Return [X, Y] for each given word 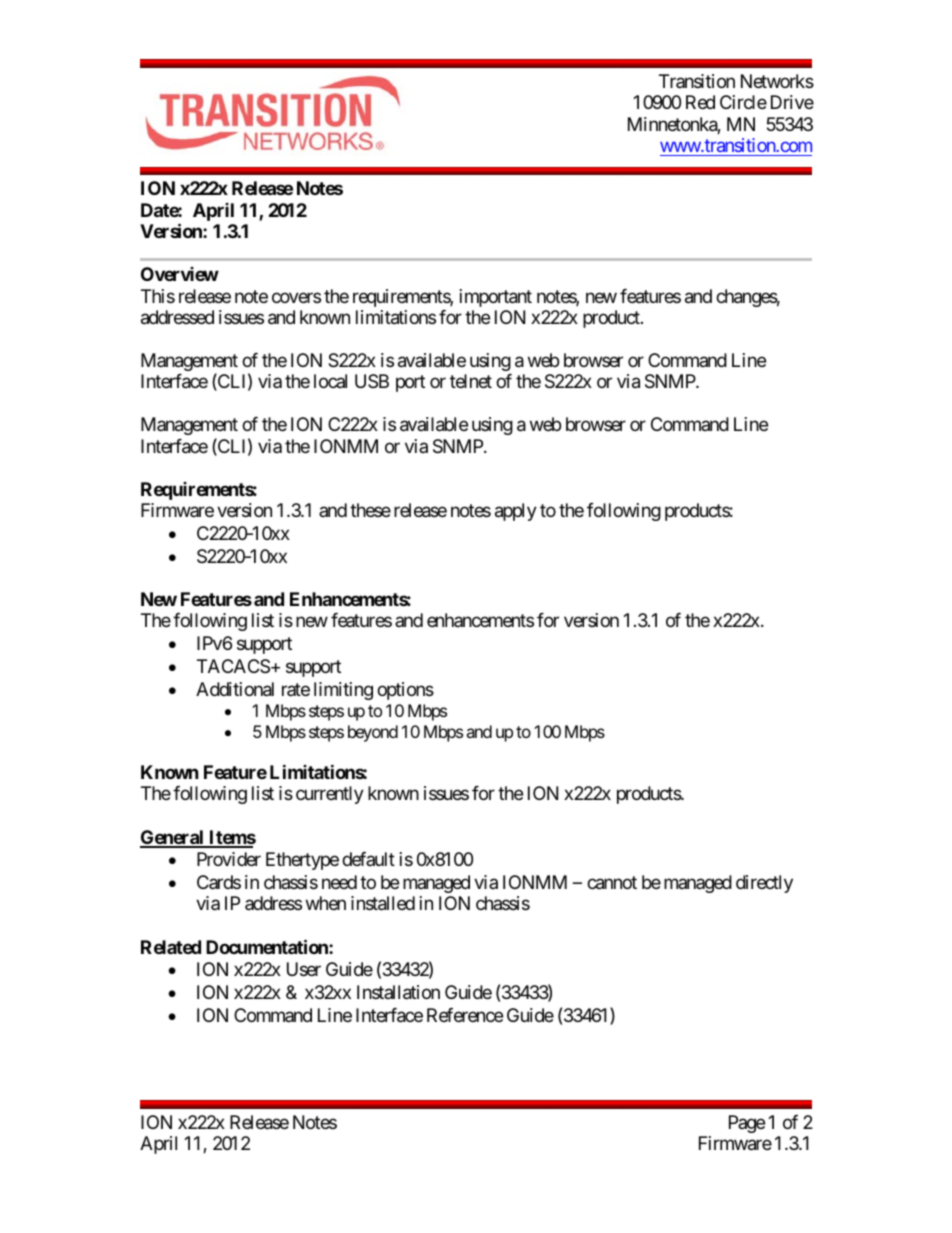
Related [171, 947]
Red [700, 102]
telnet [471, 381]
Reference [465, 1015]
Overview [180, 274]
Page [747, 1124]
